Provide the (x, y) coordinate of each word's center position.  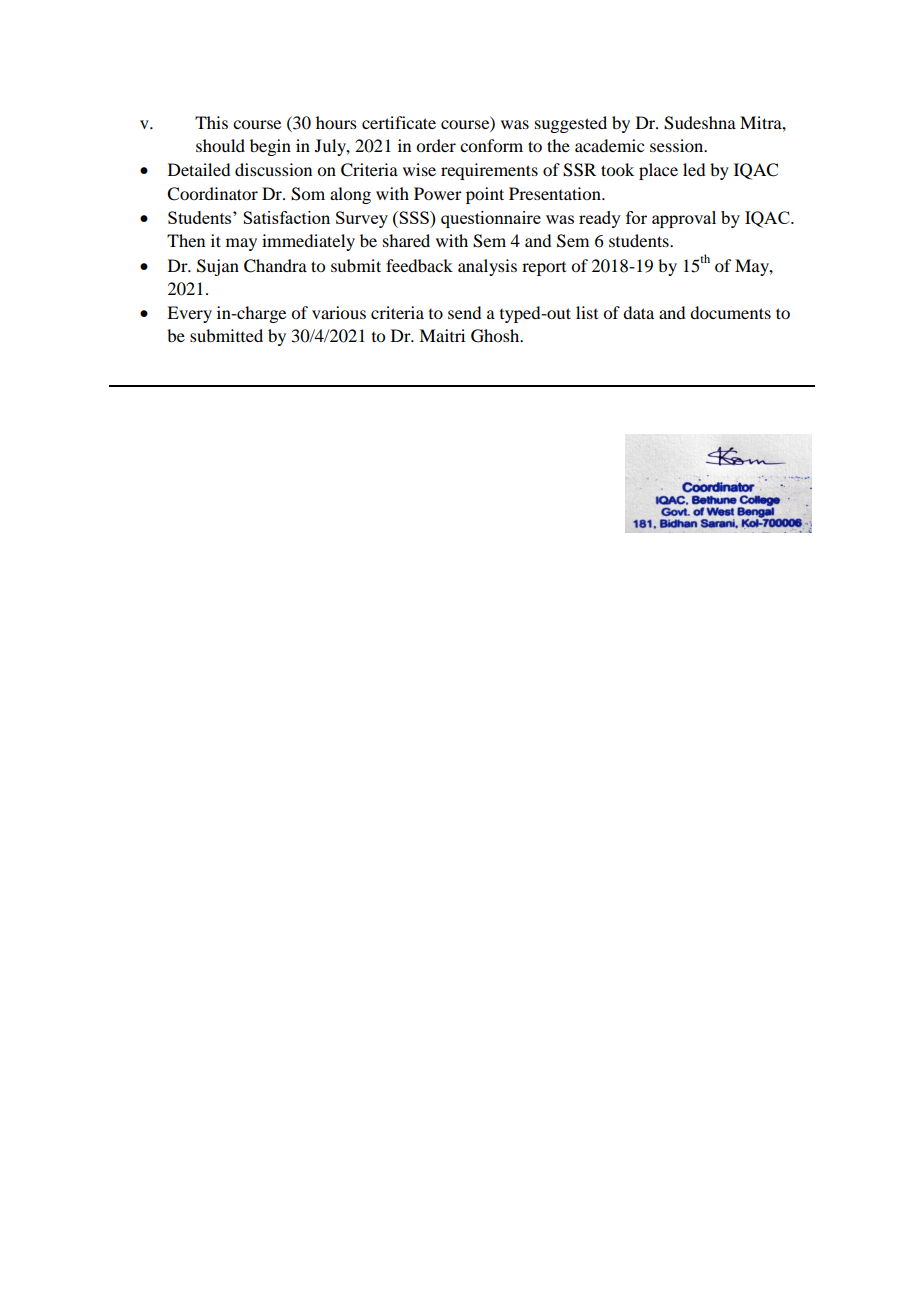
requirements (489, 171)
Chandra (275, 266)
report (544, 269)
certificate (399, 122)
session (678, 145)
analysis (487, 267)
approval (684, 219)
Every (189, 314)
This (211, 122)
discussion (273, 169)
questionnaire (491, 219)
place (658, 171)
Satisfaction (286, 217)
